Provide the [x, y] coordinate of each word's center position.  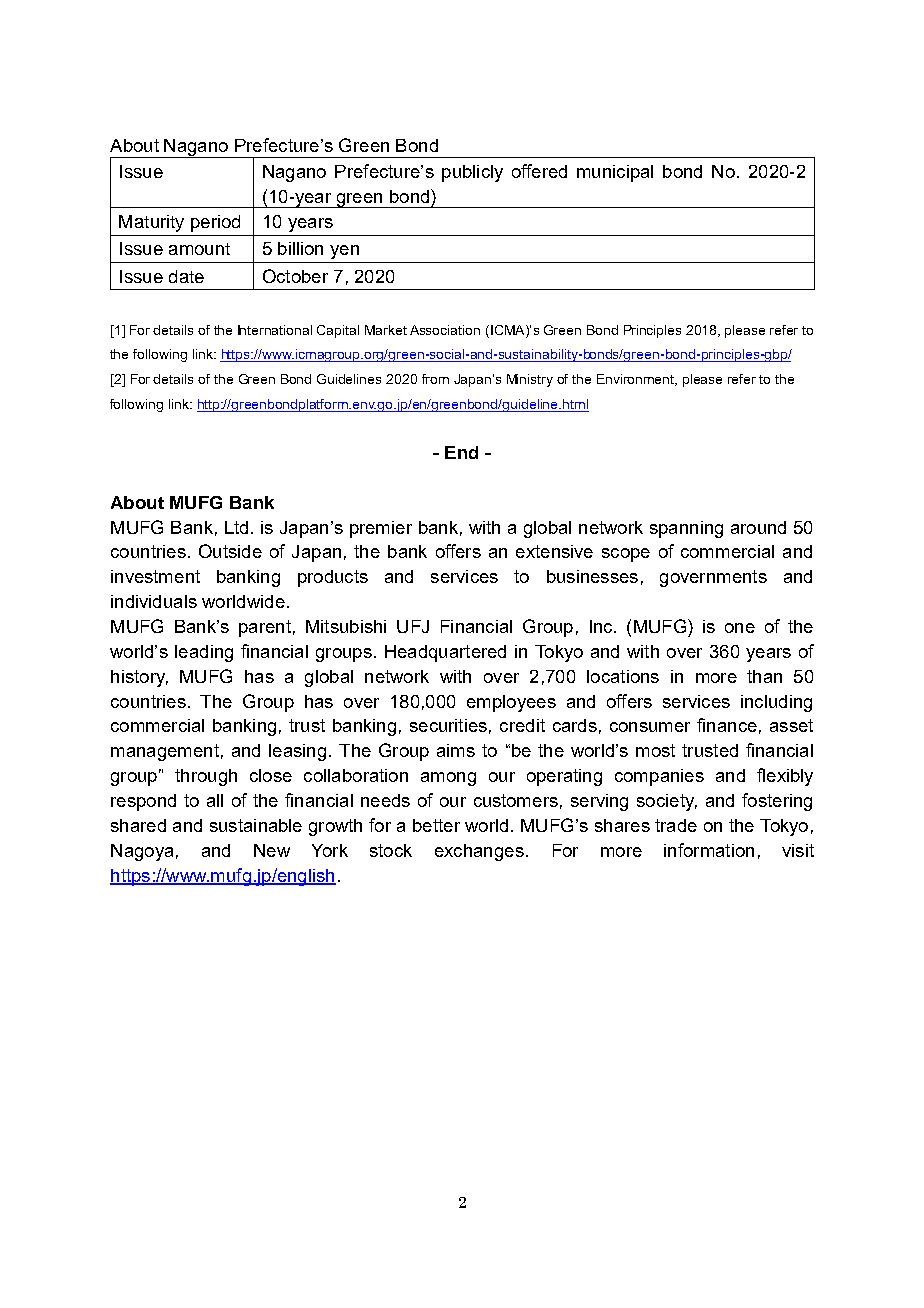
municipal [615, 173]
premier [381, 529]
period [215, 223]
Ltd [236, 527]
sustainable [256, 825]
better [436, 825]
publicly [472, 173]
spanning [686, 529]
